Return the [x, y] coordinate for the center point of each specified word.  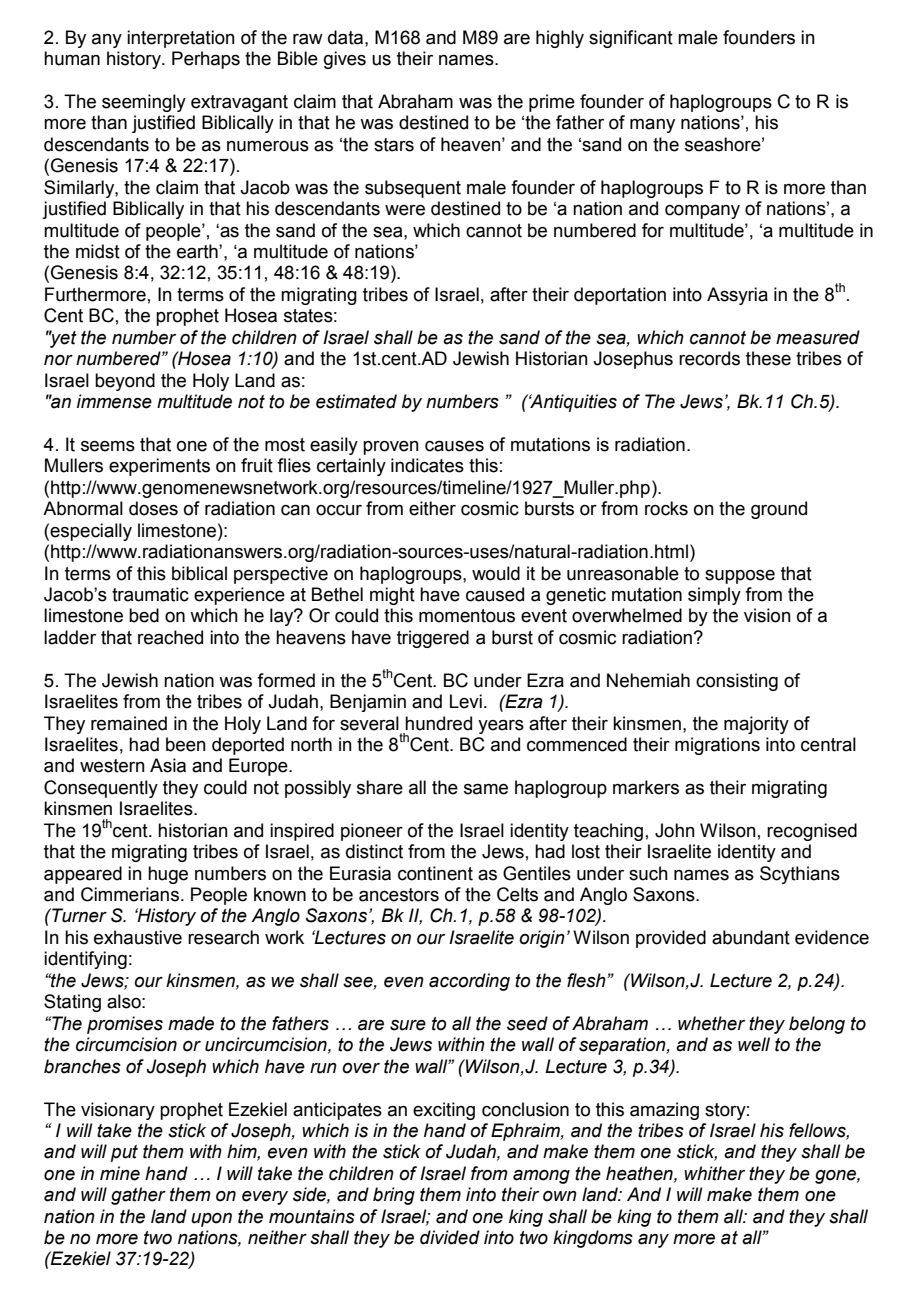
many [652, 126]
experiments [159, 467]
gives [345, 60]
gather [138, 1196]
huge [168, 875]
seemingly [144, 103]
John [675, 830]
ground [779, 510]
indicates [427, 465]
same [486, 789]
